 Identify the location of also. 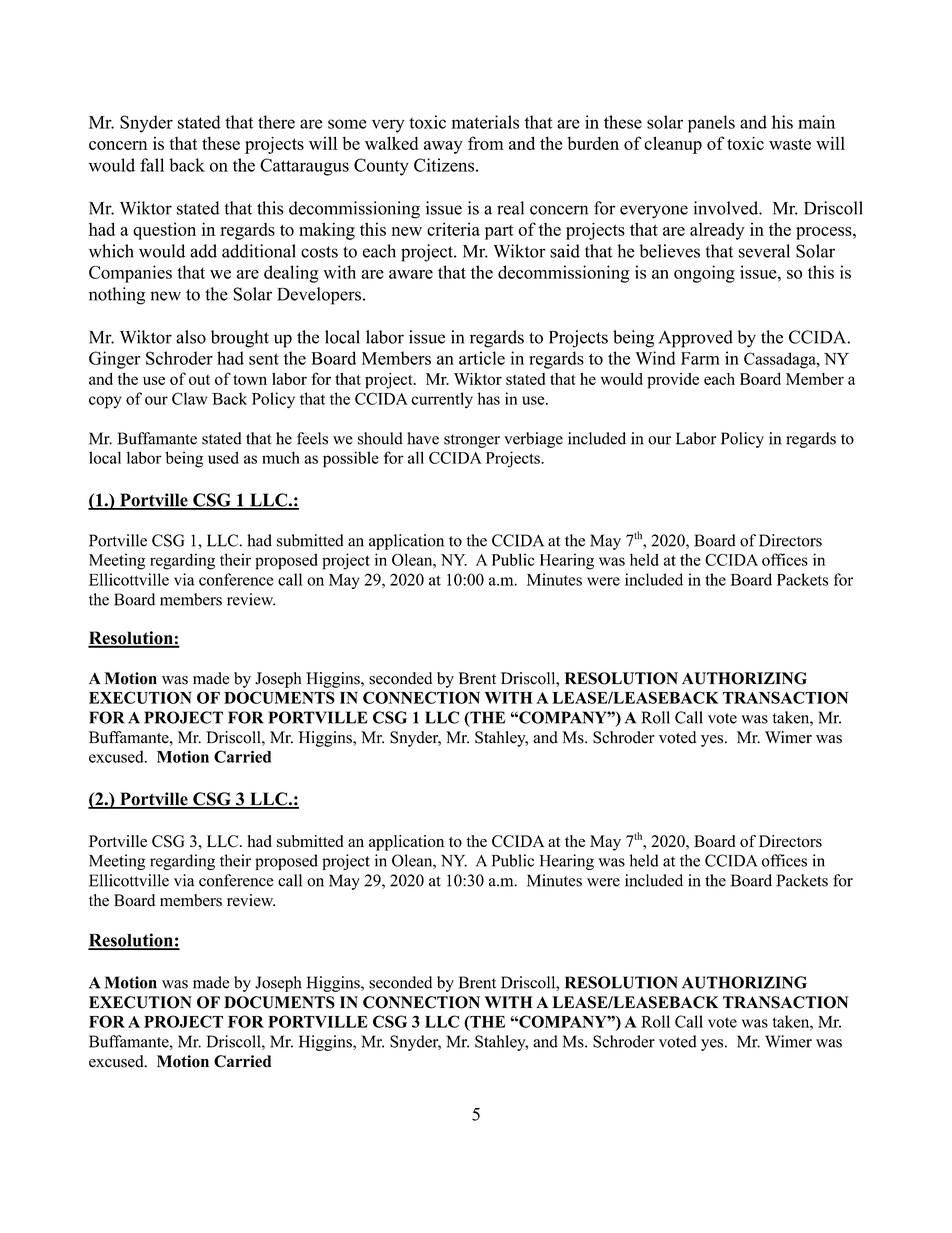
(191, 337).
